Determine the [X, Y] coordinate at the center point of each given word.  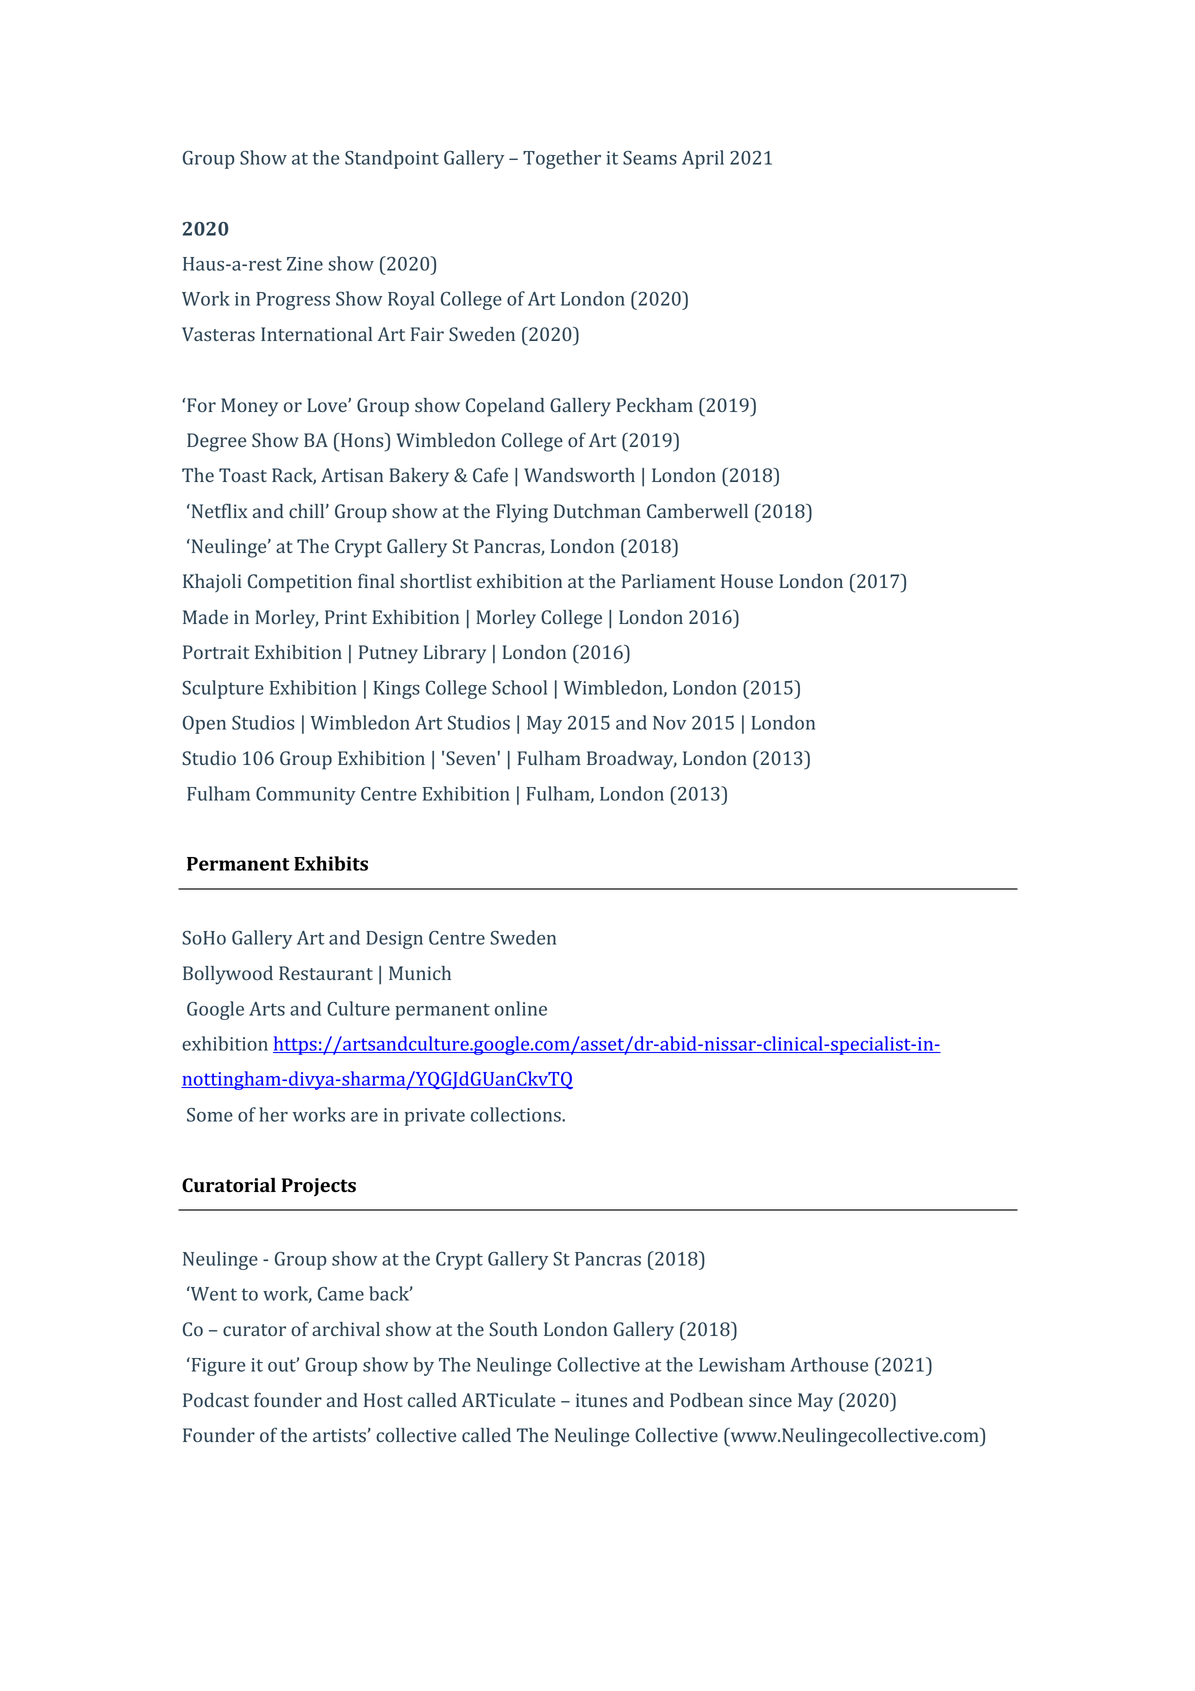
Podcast [216, 1400]
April [703, 159]
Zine [305, 264]
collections [517, 1114]
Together [562, 159]
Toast [243, 475]
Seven [471, 758]
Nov [669, 723]
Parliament [668, 581]
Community [306, 796]
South [513, 1329]
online [521, 1008]
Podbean [706, 1400]
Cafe [490, 475]
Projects [319, 1187]
